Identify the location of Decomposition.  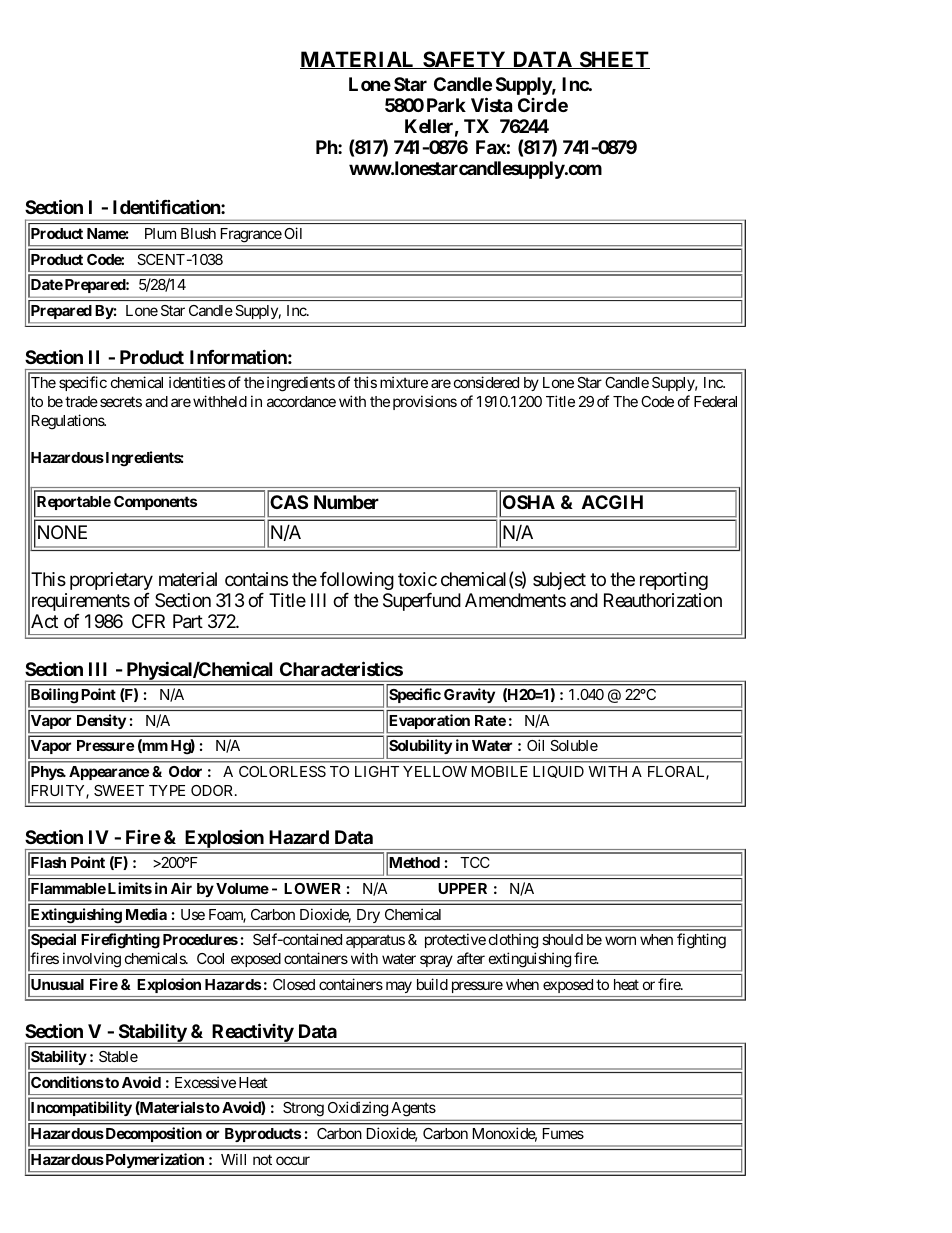
(152, 1134).
